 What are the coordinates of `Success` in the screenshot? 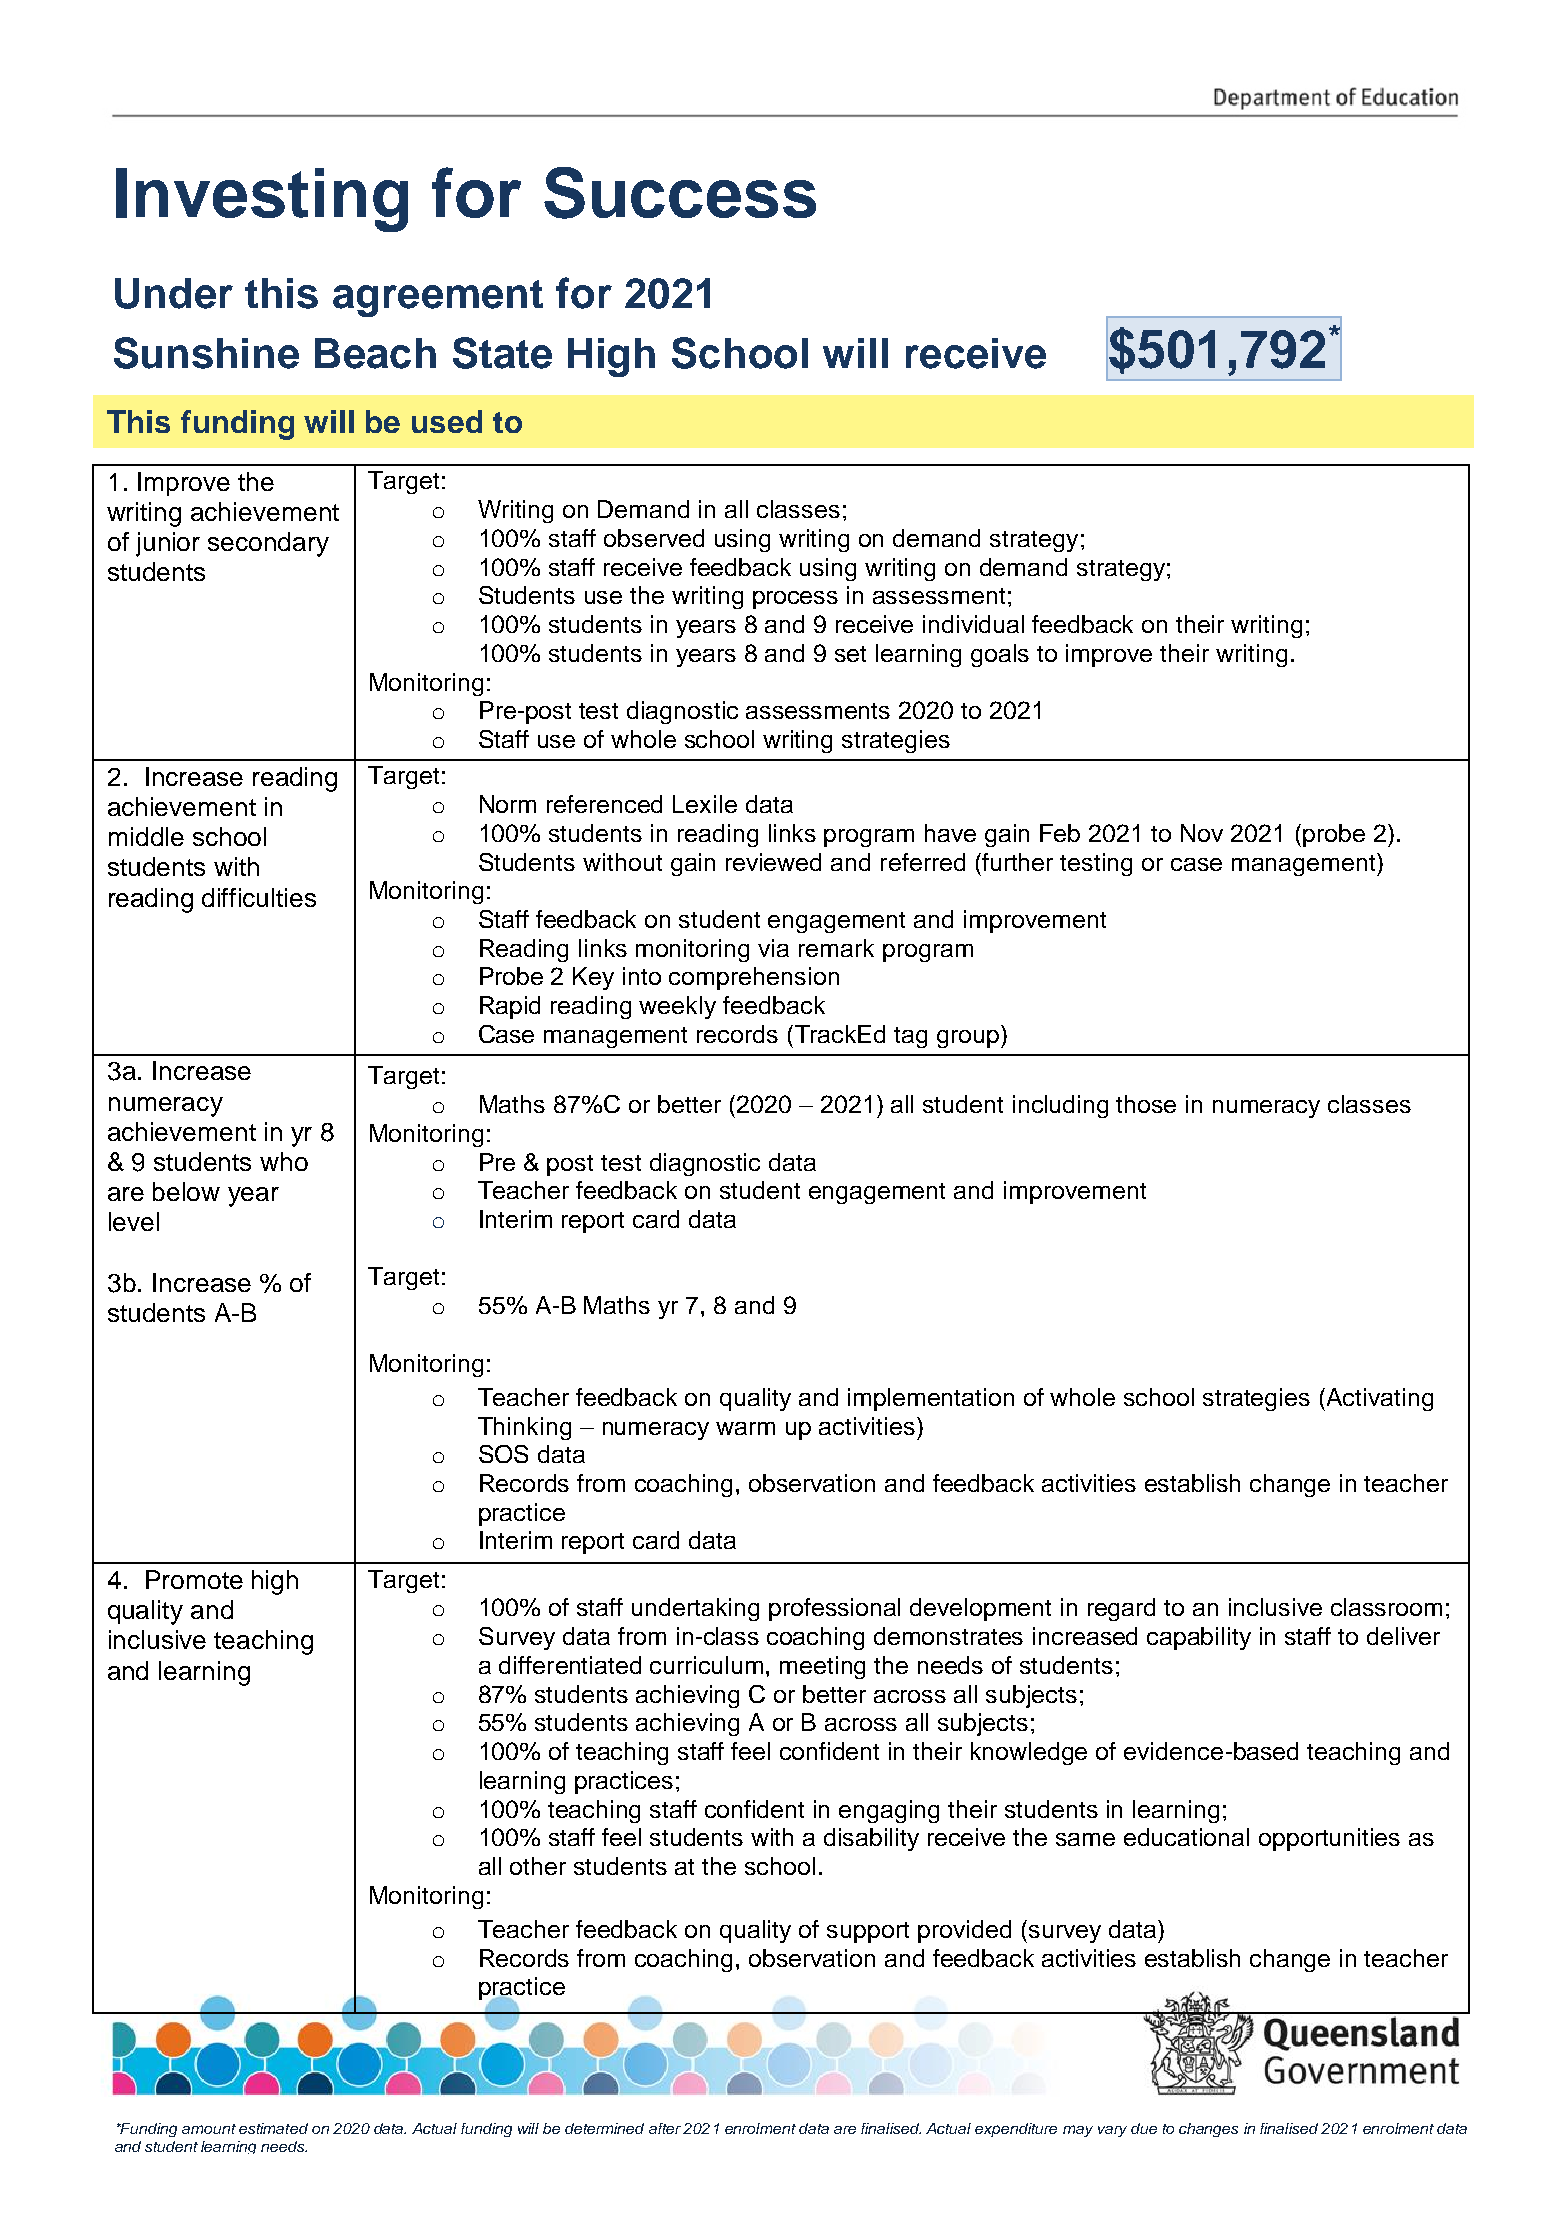 It's located at (680, 193).
